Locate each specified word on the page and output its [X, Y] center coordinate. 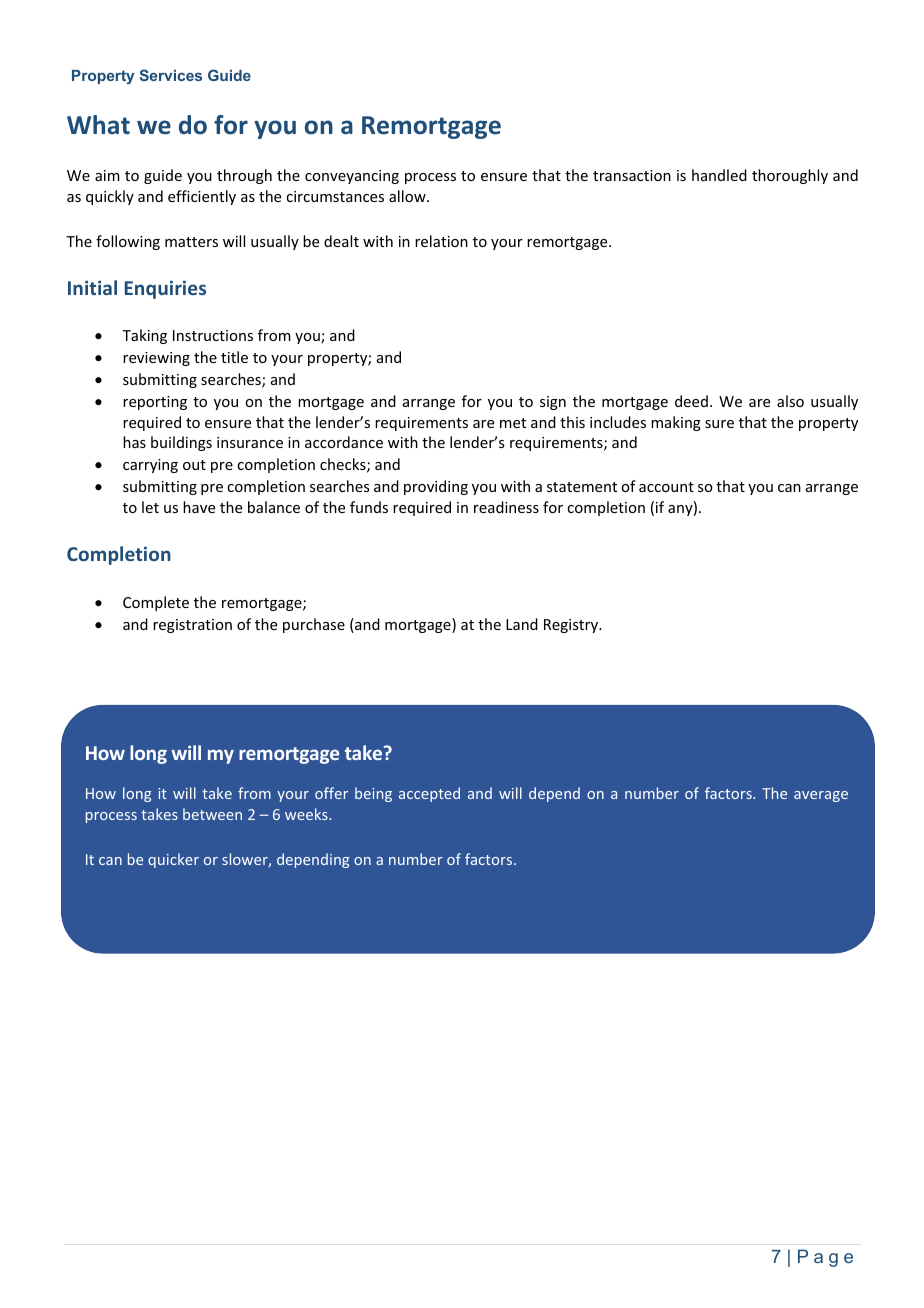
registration [192, 626]
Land [522, 624]
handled [719, 175]
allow [408, 196]
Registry [572, 626]
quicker [173, 860]
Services [171, 75]
